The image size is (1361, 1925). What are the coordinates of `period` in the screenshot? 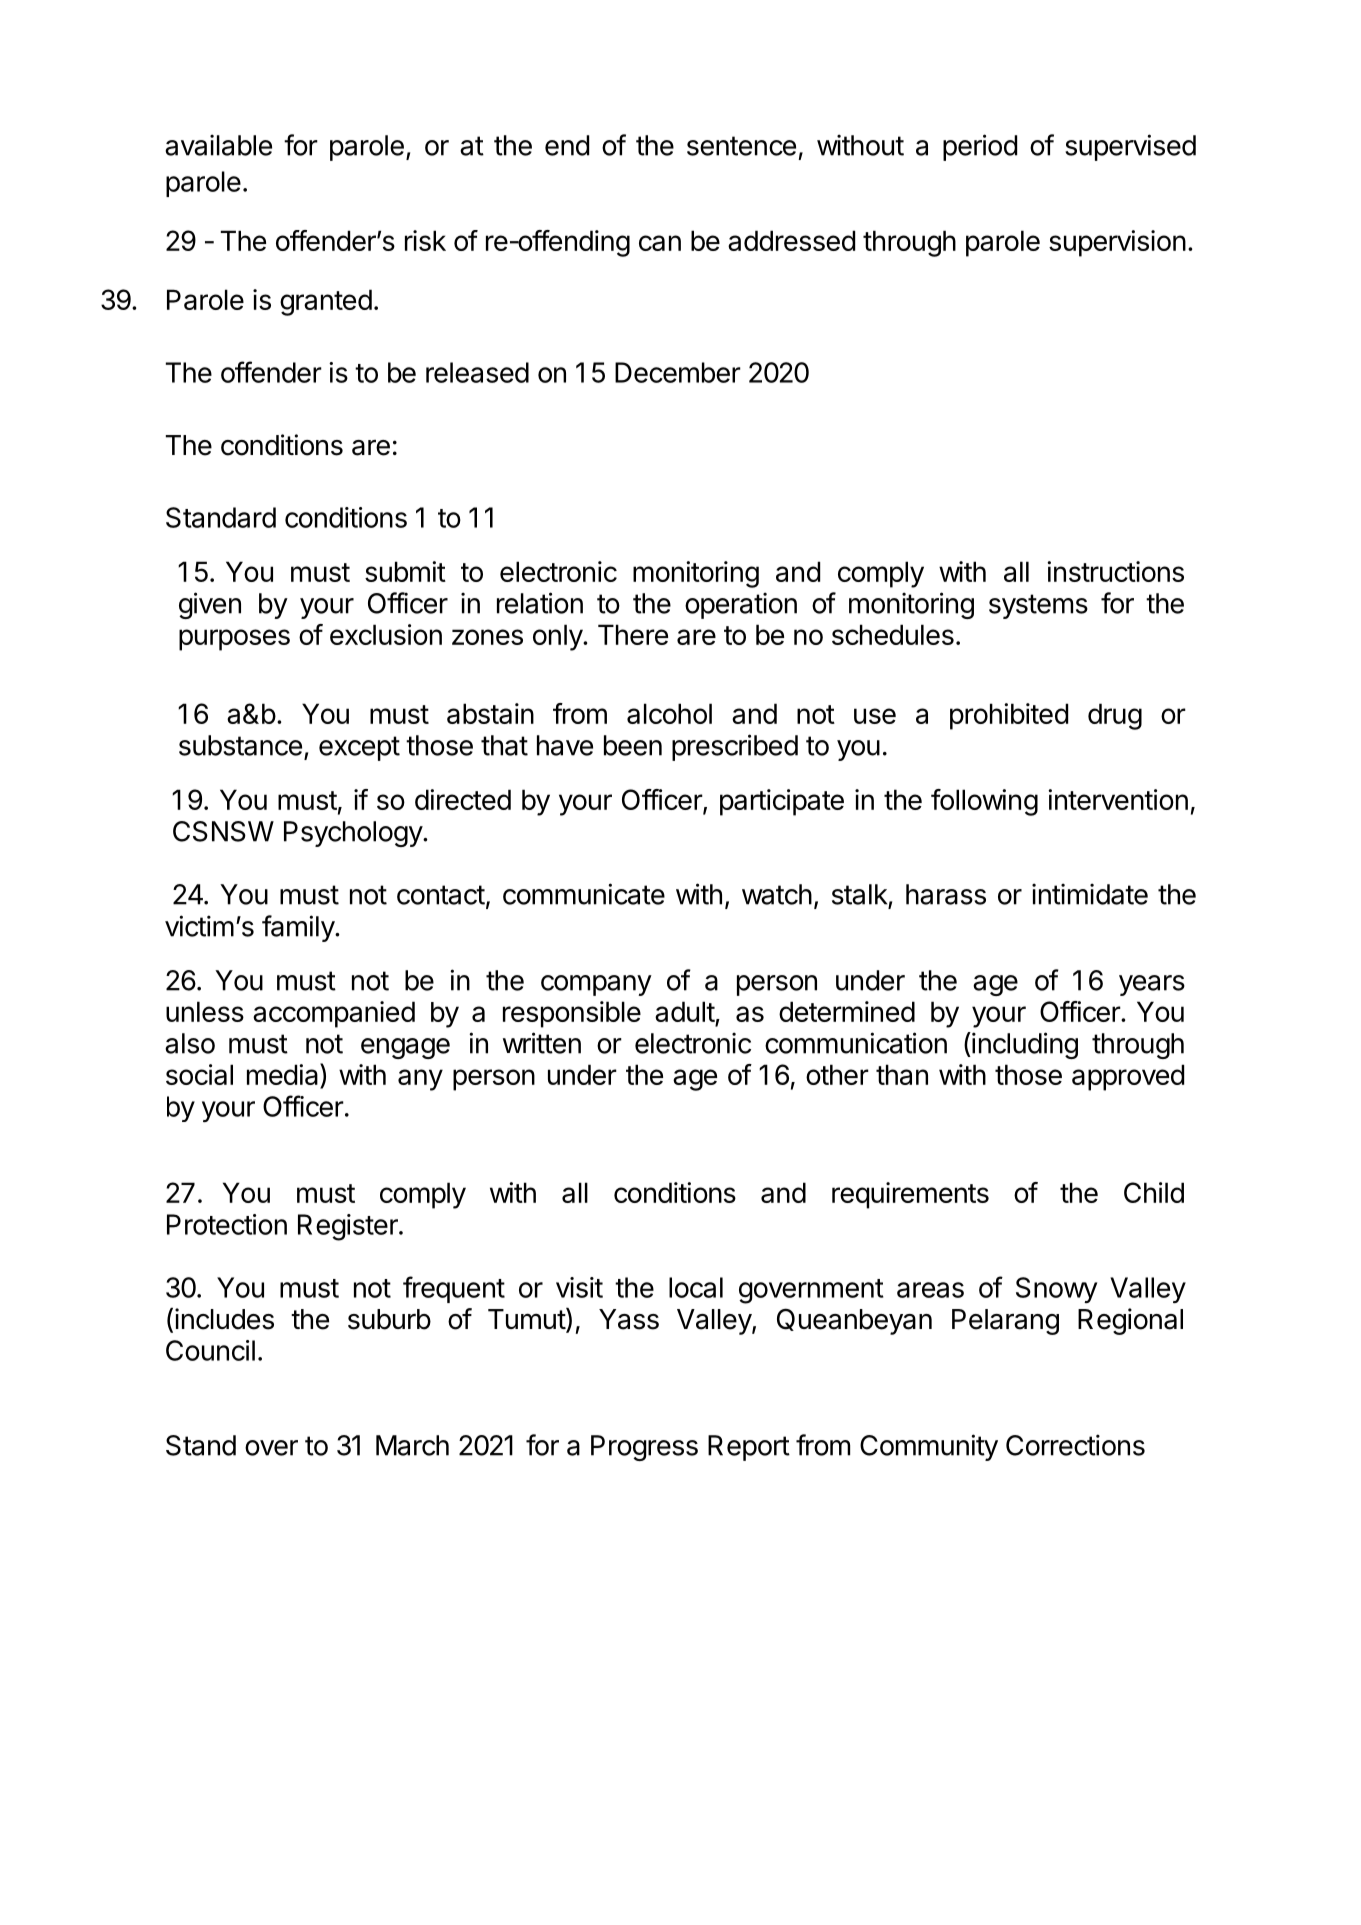 It's located at (980, 147).
